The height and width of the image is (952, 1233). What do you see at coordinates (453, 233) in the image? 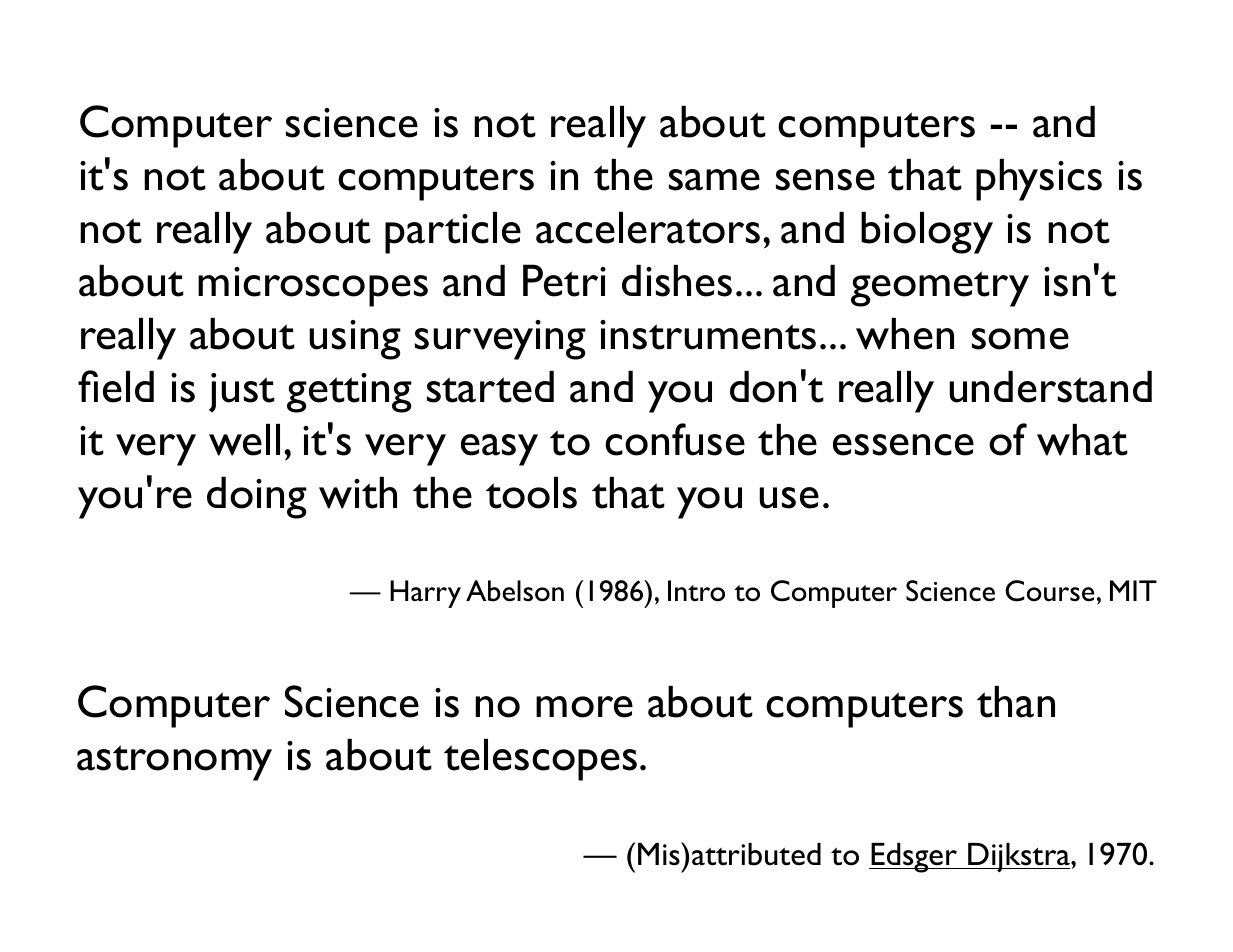
I see `particle` at bounding box center [453, 233].
